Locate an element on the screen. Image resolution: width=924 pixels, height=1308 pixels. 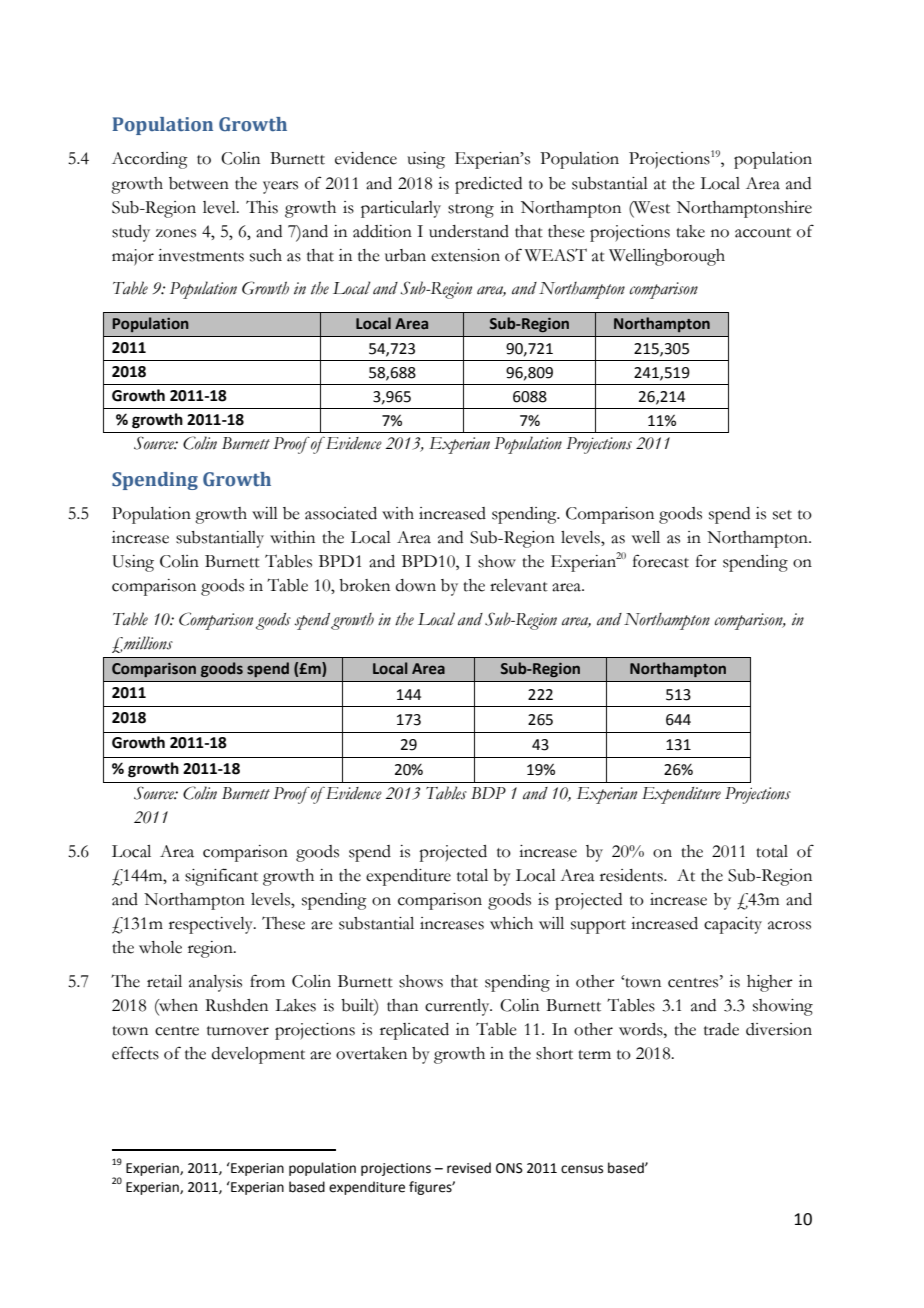
between is located at coordinates (199, 183).
